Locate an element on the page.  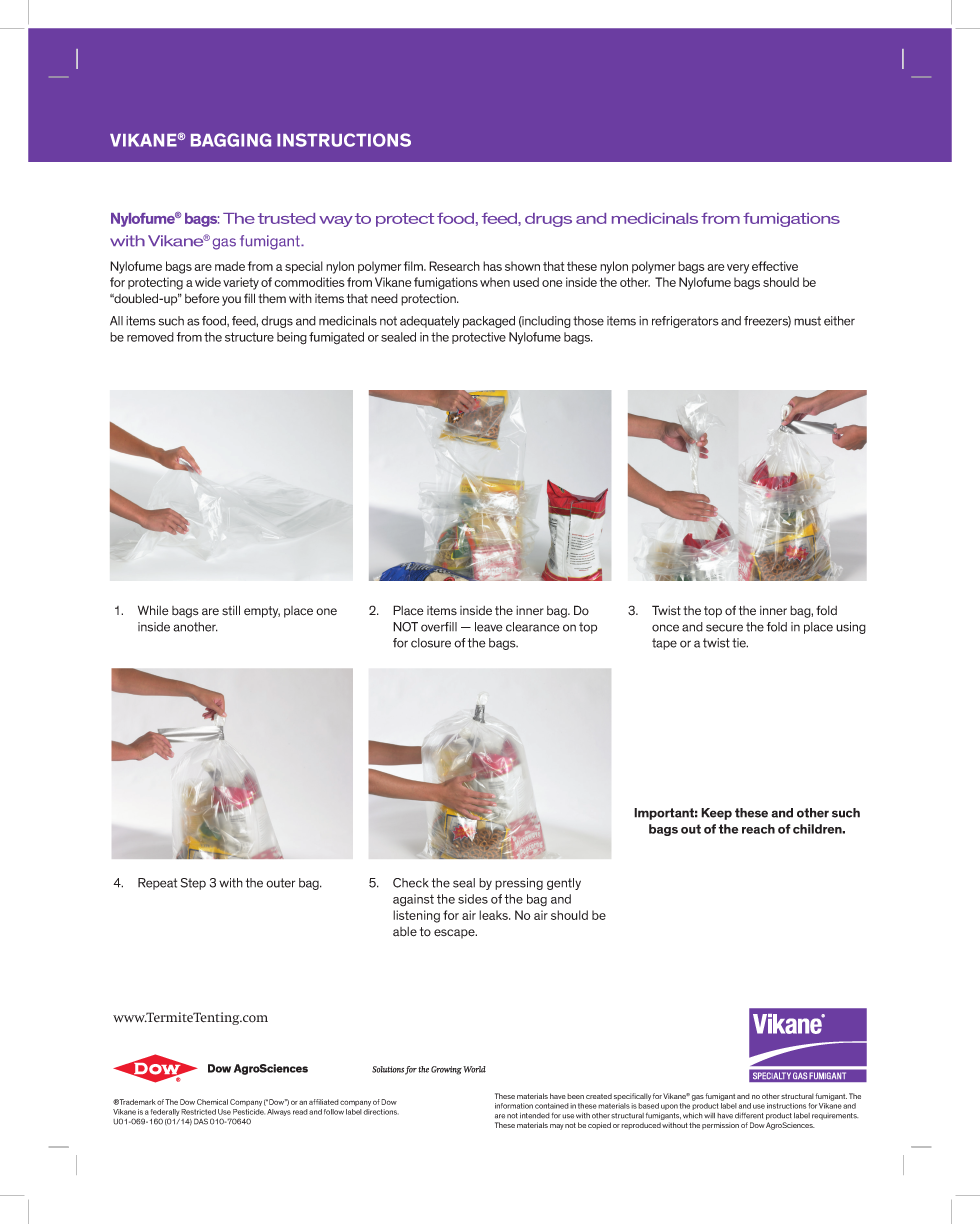
effective is located at coordinates (775, 266).
